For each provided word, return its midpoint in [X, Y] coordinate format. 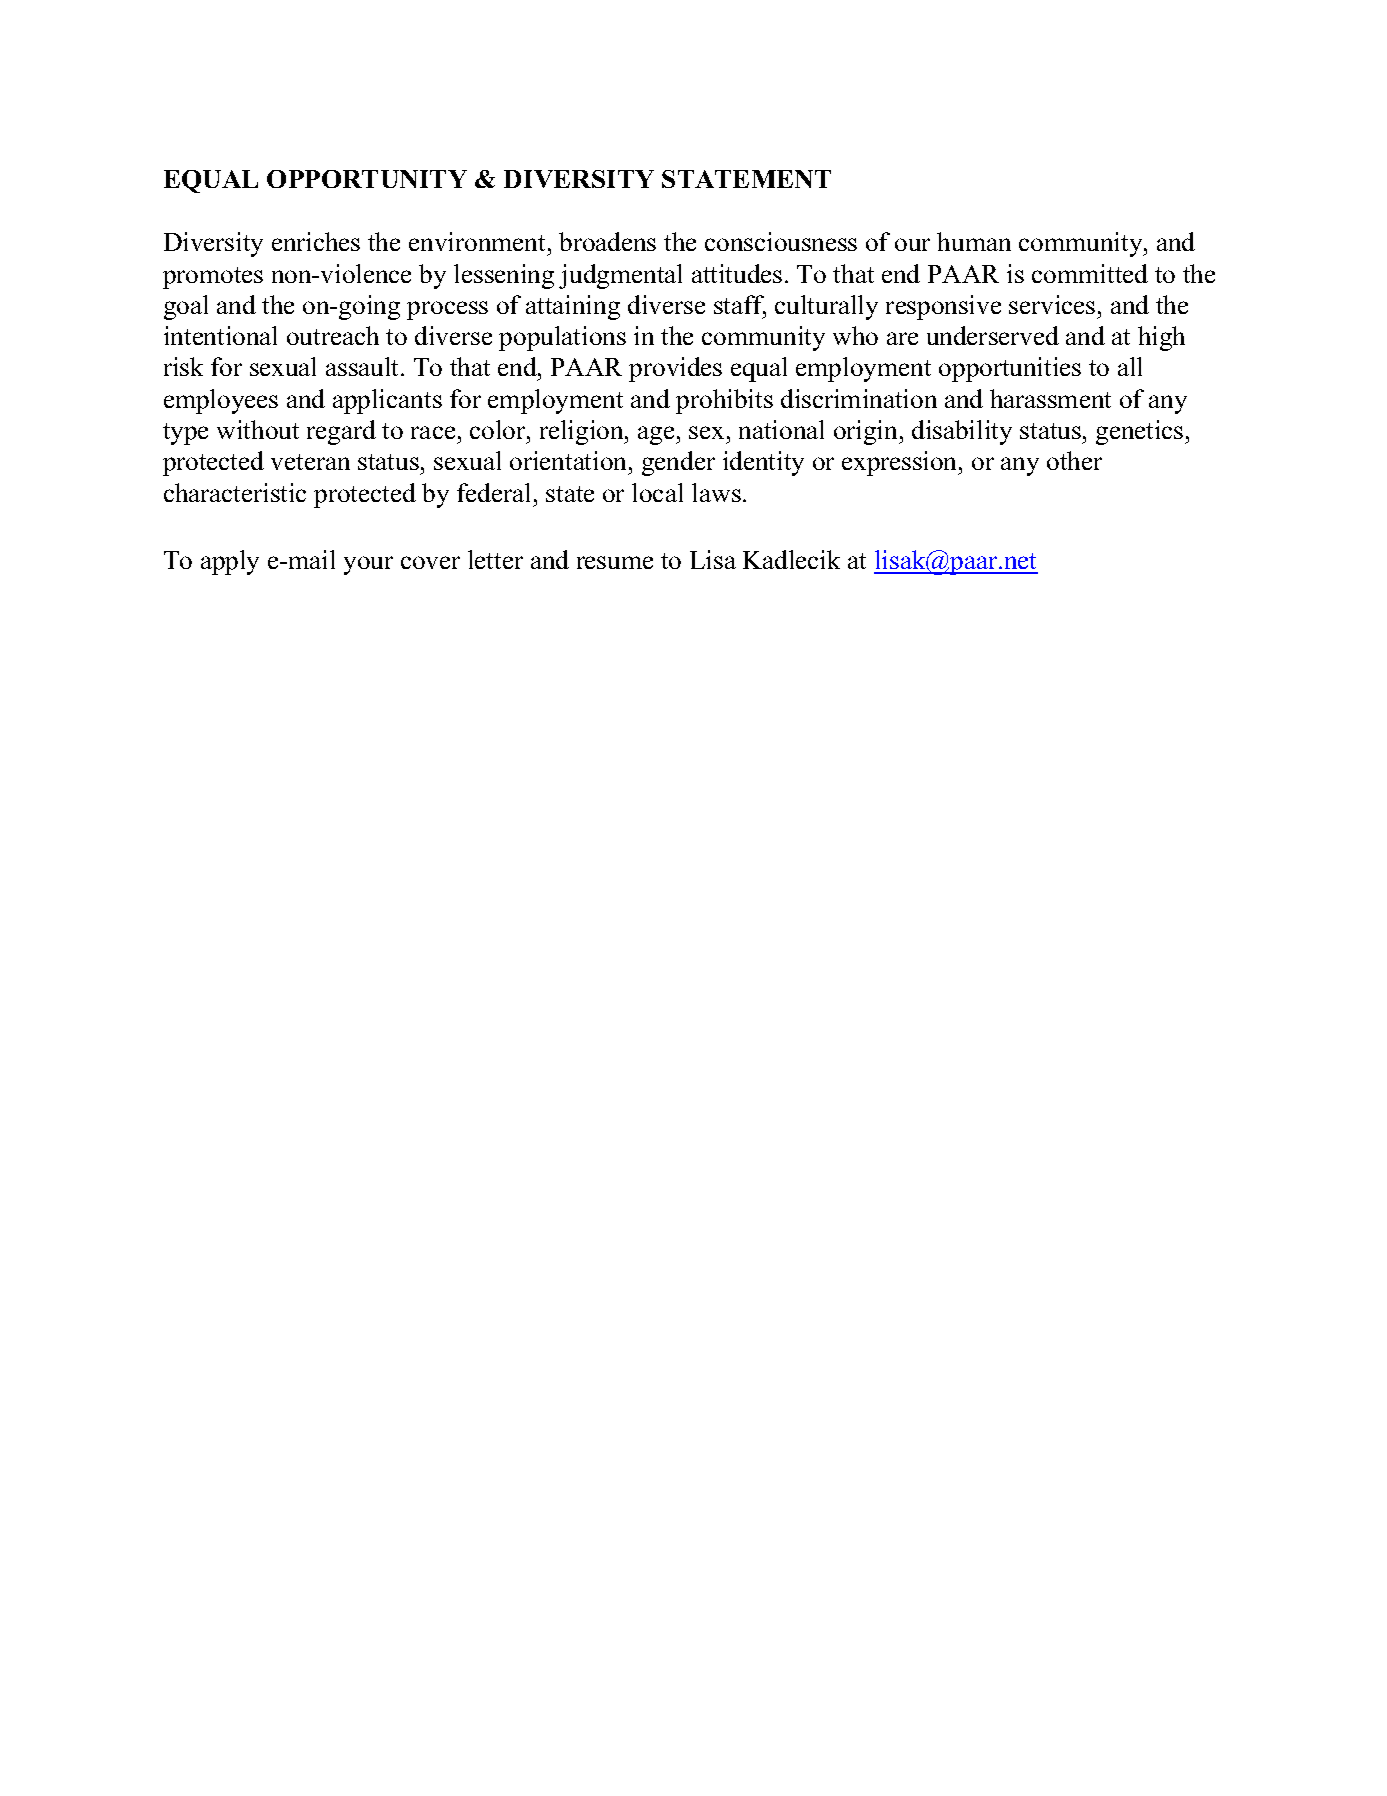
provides [675, 369]
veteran [310, 462]
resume [615, 562]
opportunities [1010, 369]
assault [364, 366]
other [1074, 460]
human [974, 241]
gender [678, 463]
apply [230, 562]
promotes [213, 278]
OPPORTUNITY [367, 179]
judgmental [620, 276]
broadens [607, 241]
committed [1090, 273]
